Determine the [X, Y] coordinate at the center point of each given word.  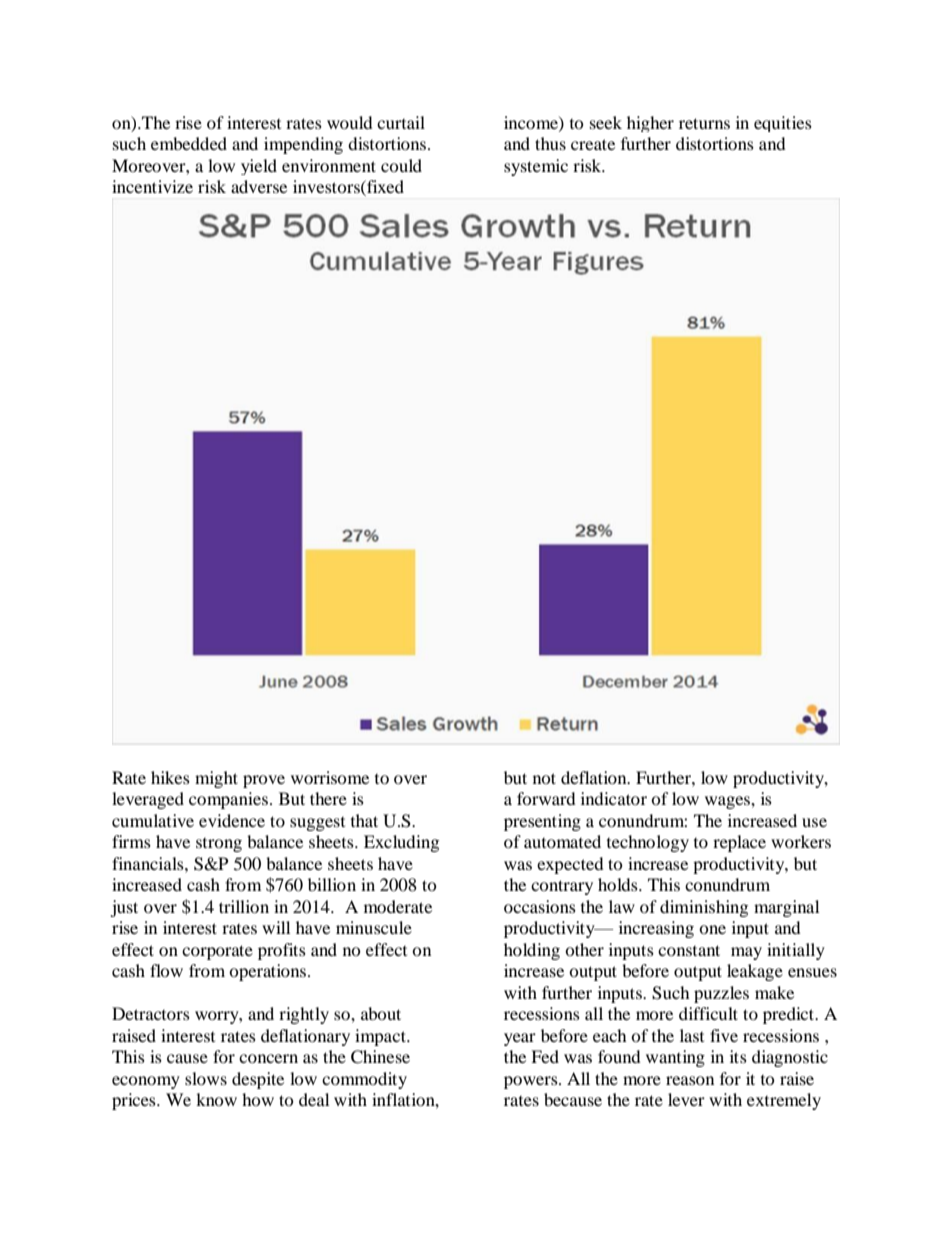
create [593, 144]
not [544, 778]
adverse [259, 186]
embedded [189, 143]
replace [739, 843]
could [401, 165]
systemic [536, 167]
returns [704, 123]
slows [206, 1078]
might [216, 779]
